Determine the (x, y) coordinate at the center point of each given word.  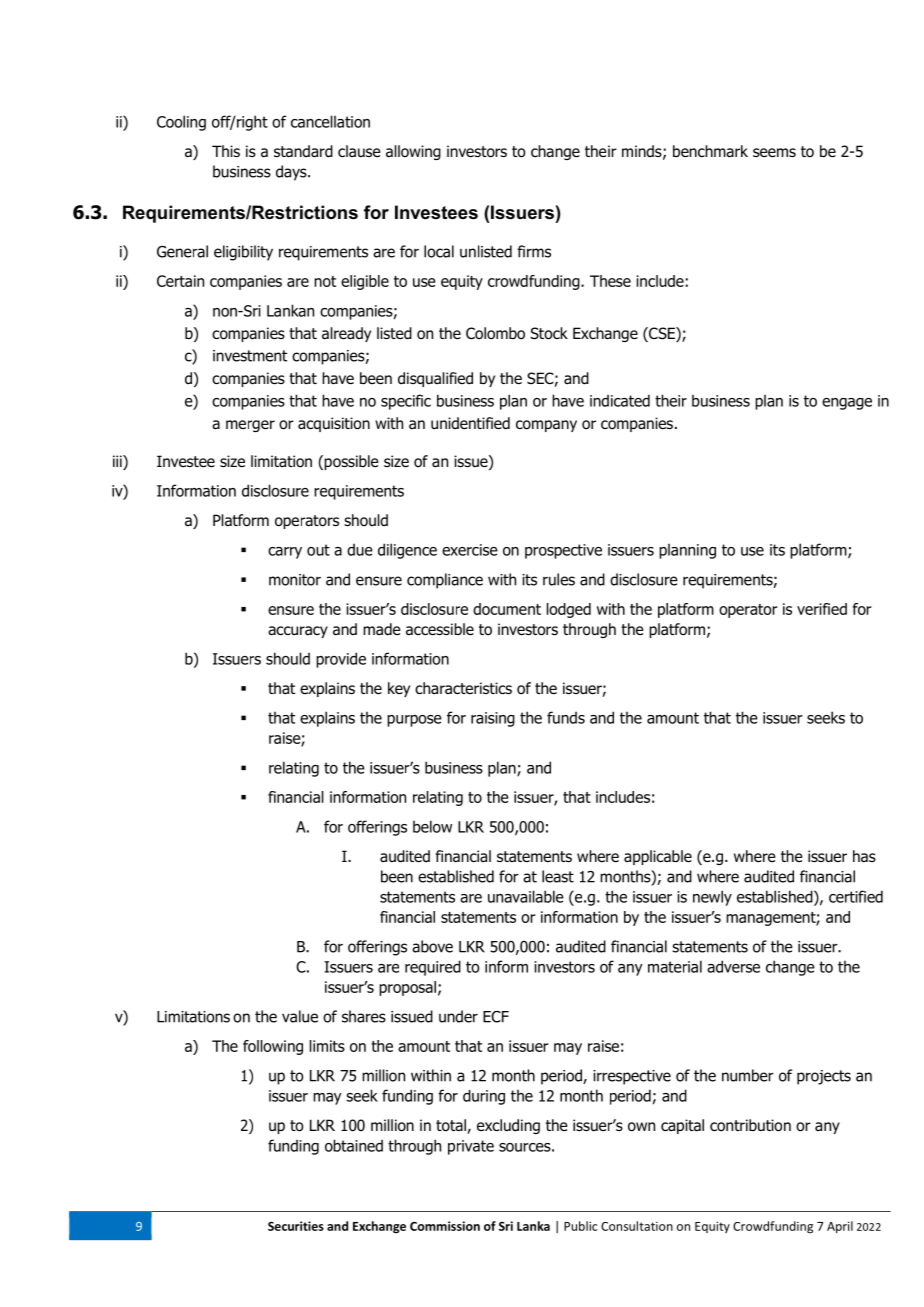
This (226, 151)
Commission (445, 1226)
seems (774, 152)
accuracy (298, 632)
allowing (413, 152)
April (840, 1227)
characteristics (463, 688)
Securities (296, 1226)
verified (822, 609)
